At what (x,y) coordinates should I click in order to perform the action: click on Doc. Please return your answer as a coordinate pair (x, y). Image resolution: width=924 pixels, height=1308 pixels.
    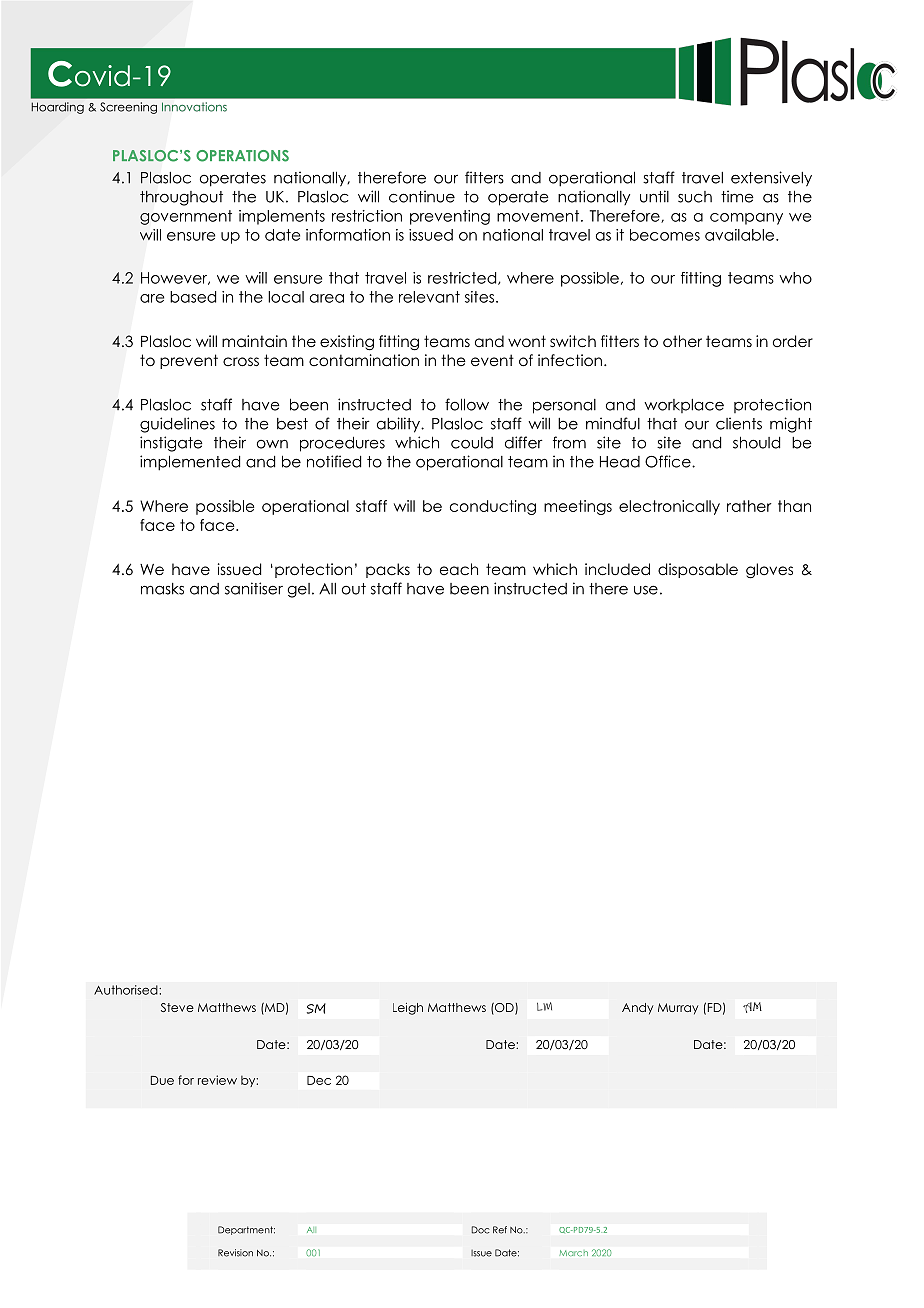
    Looking at the image, I should click on (480, 1230).
